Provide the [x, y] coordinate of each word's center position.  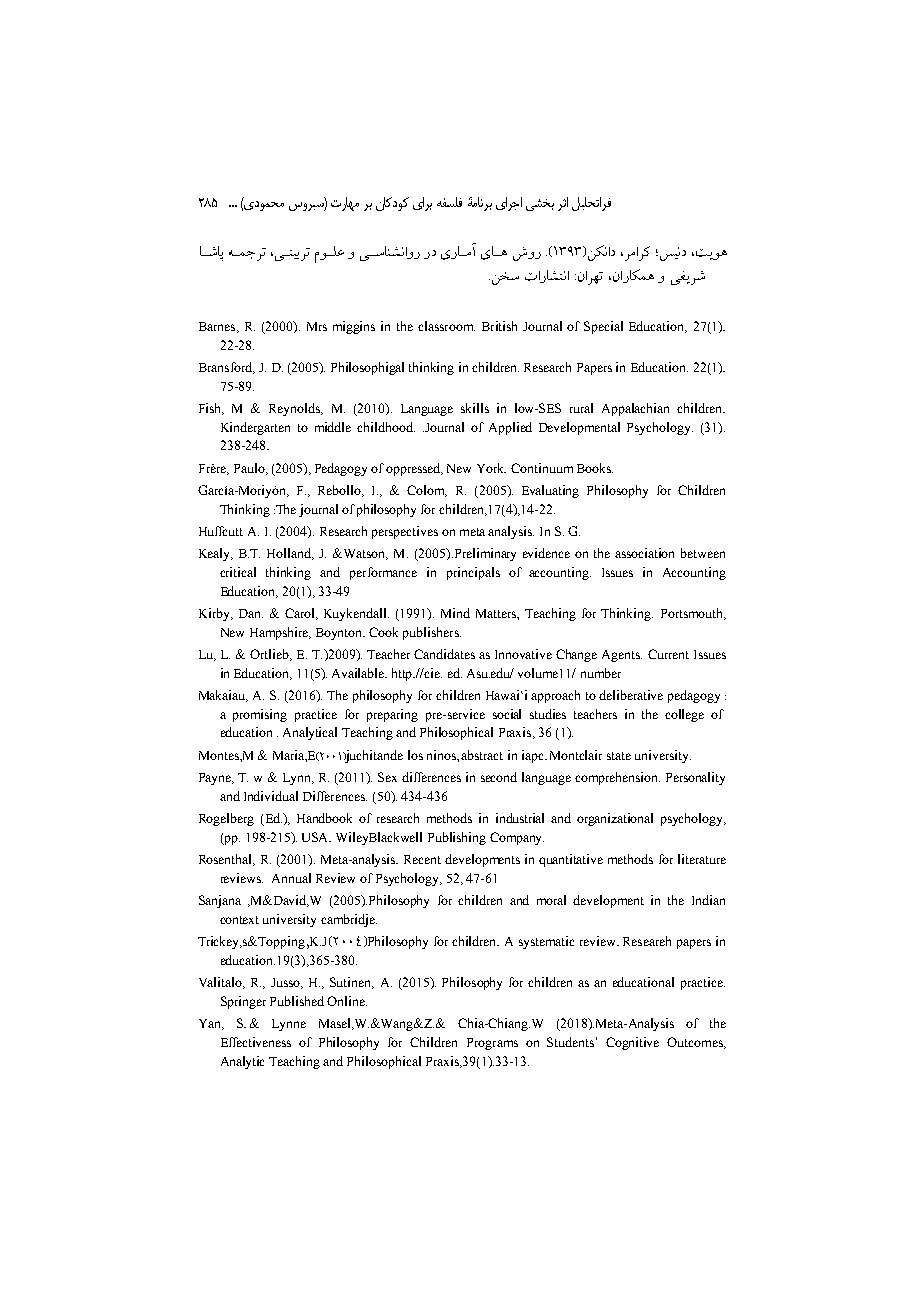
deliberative [631, 695]
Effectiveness [256, 1042]
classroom [446, 326]
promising [260, 715]
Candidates [444, 654]
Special [603, 327]
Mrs [317, 326]
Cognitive [632, 1043]
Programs [492, 1044]
